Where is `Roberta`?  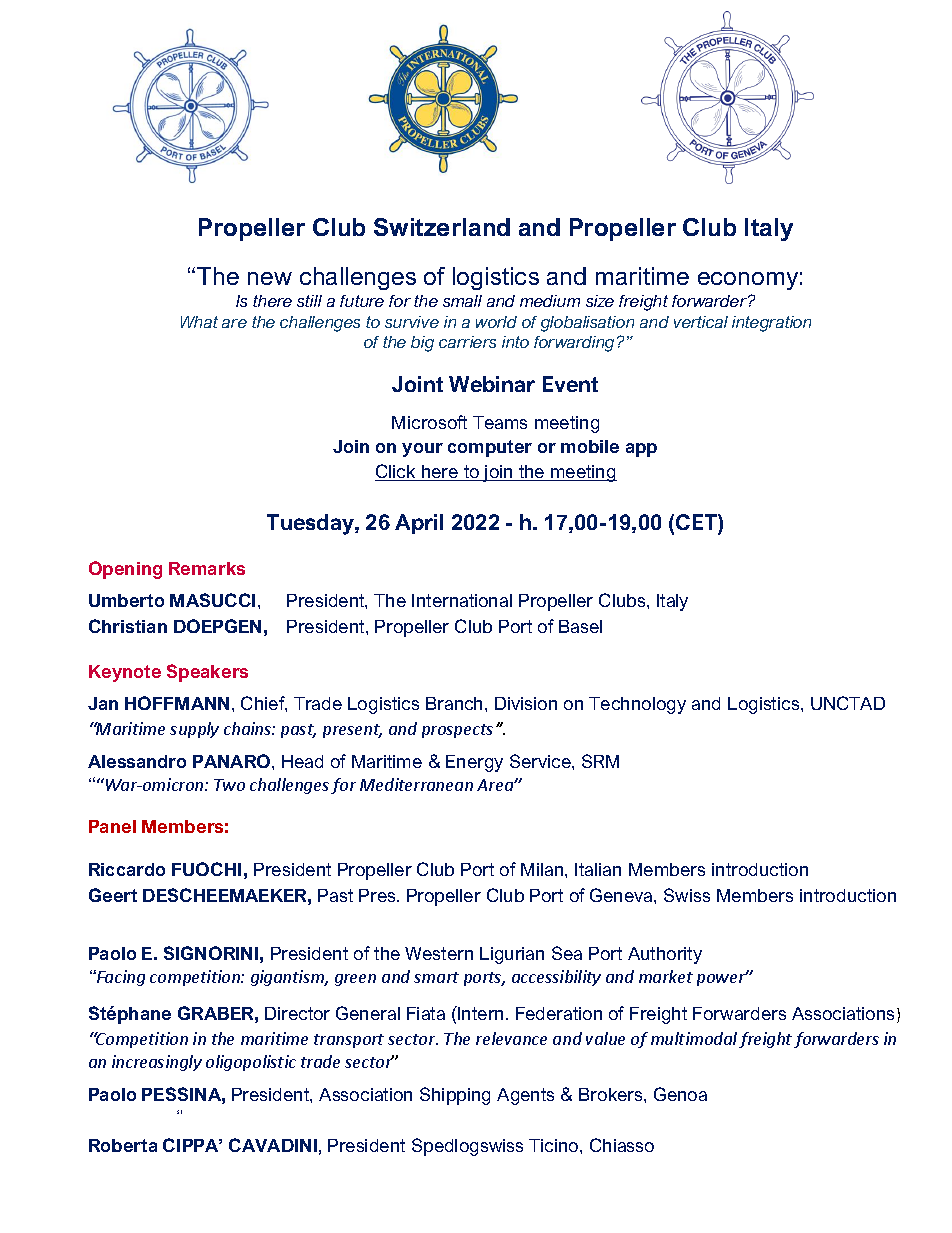
Roberta is located at coordinates (123, 1145).
